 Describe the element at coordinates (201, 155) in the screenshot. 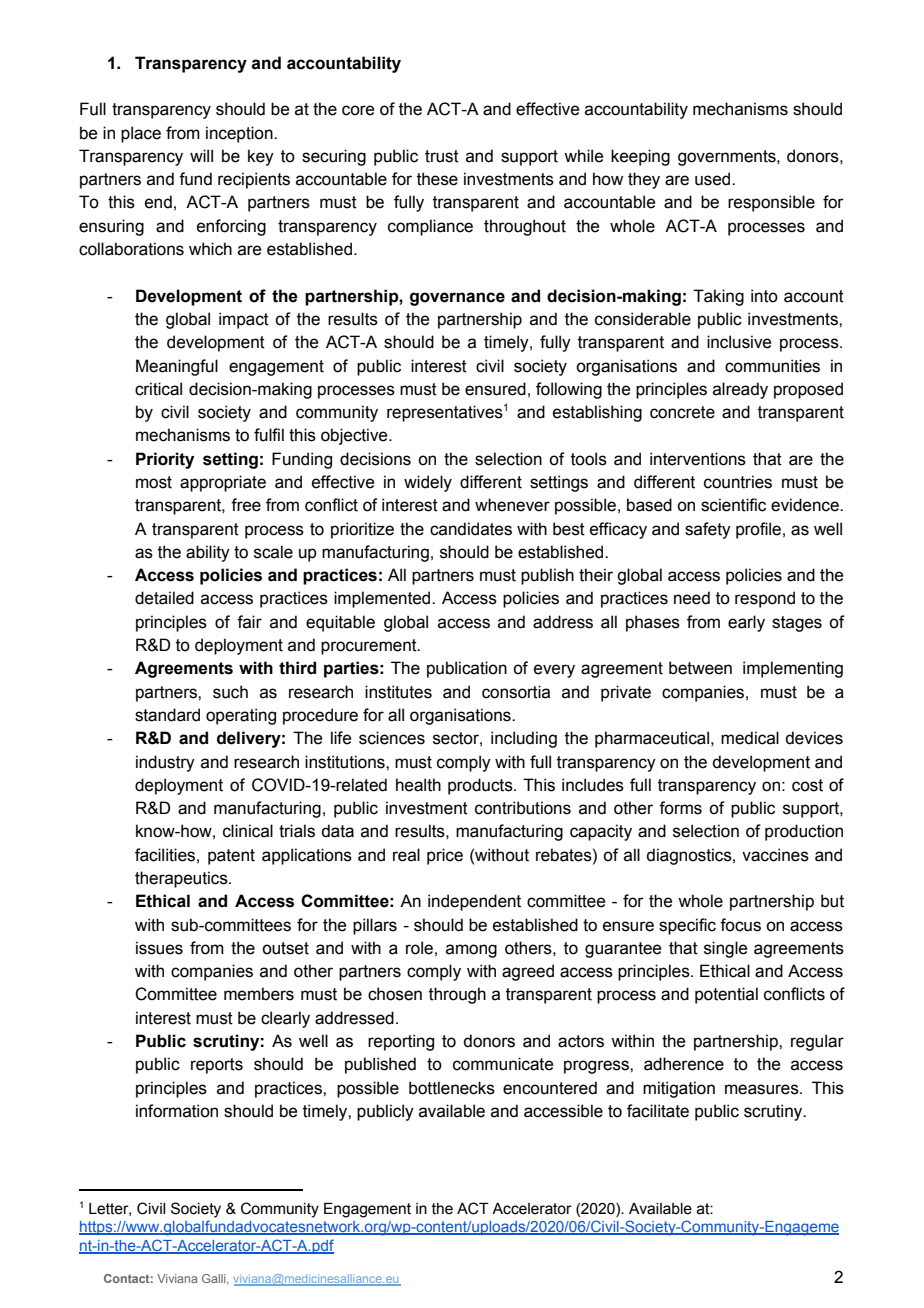

I see `will` at that location.
